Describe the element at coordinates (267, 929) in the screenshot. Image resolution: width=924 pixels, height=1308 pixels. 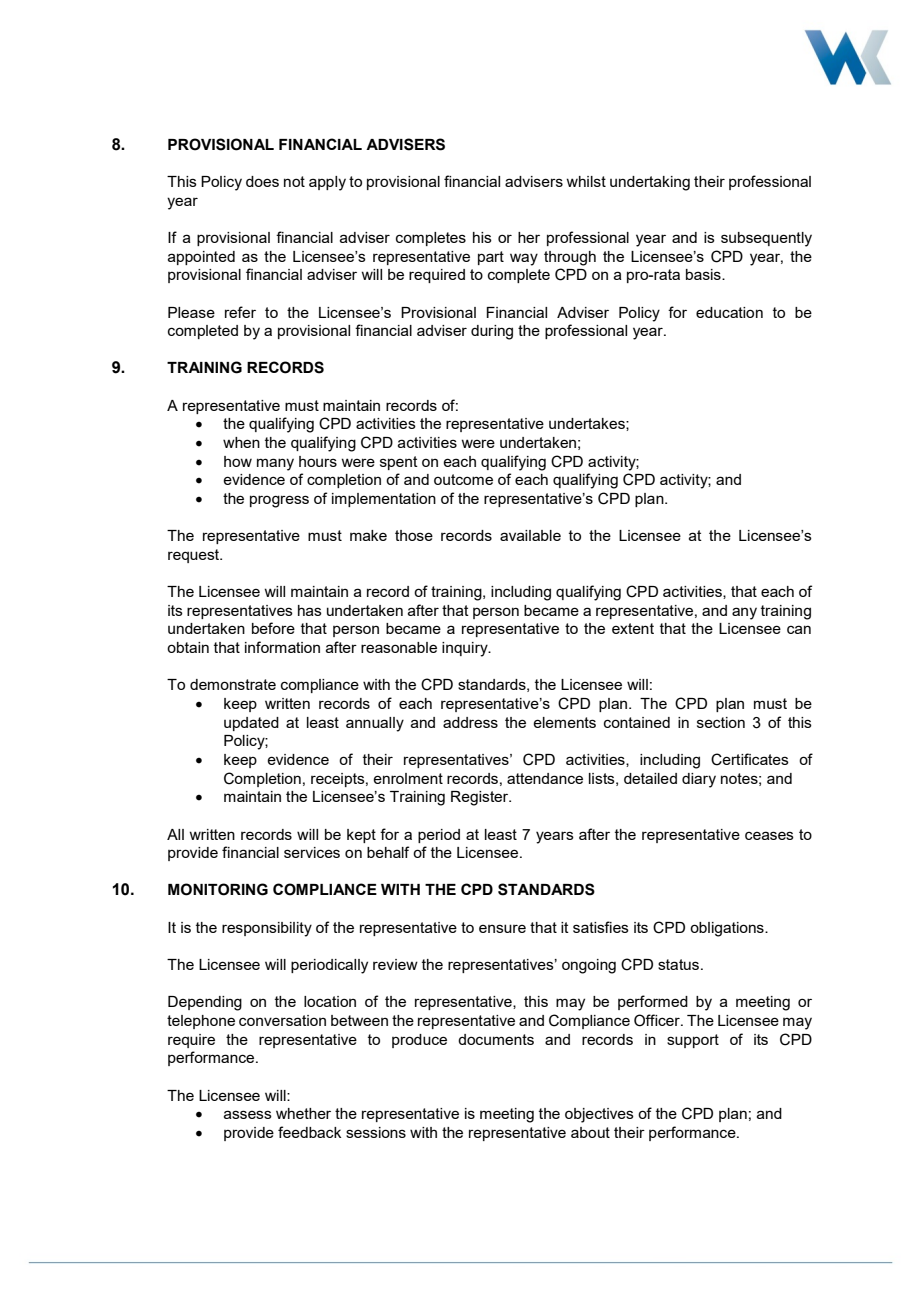
I see `responsibility` at that location.
